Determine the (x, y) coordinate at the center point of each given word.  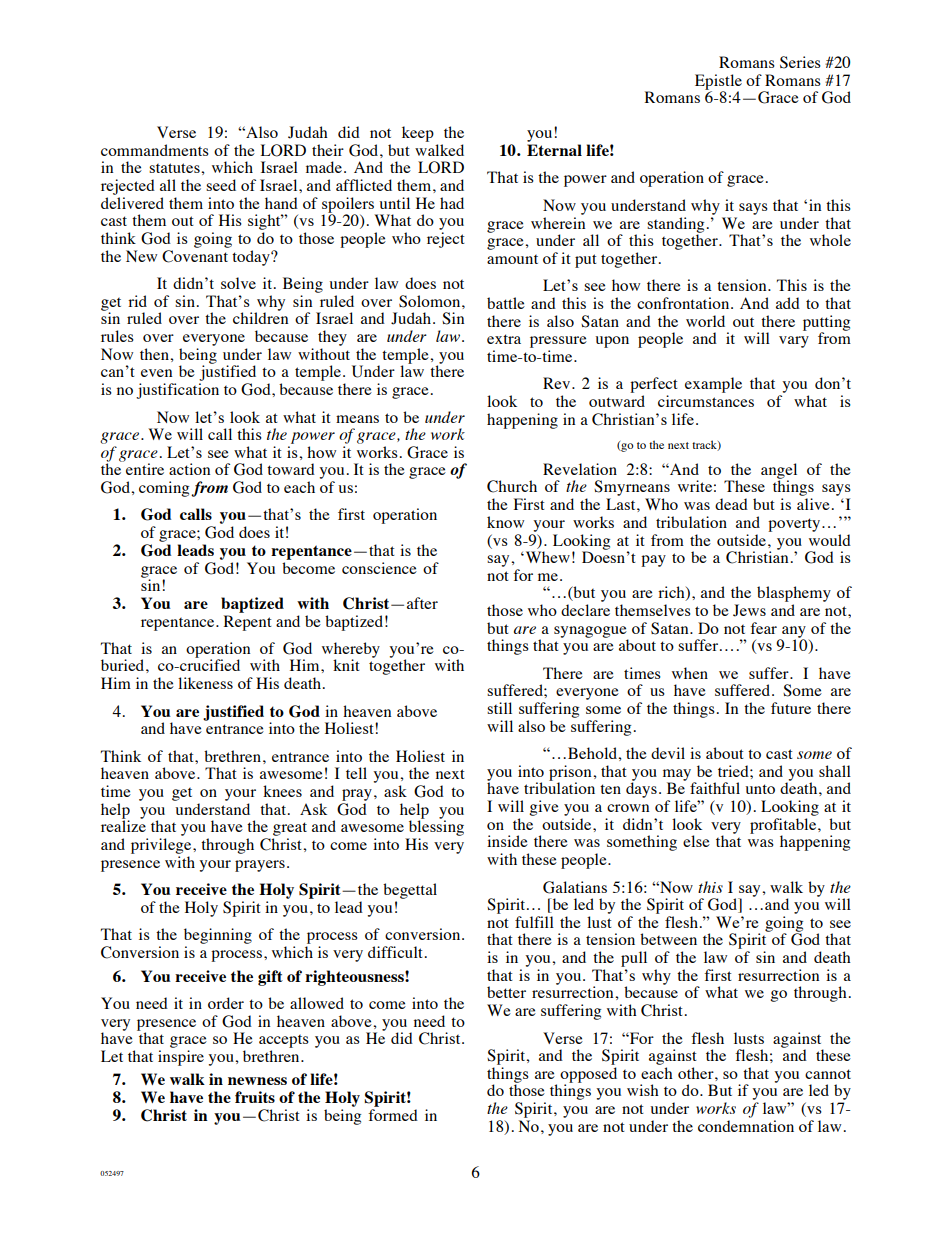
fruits (255, 1097)
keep (418, 134)
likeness (205, 683)
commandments (155, 150)
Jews (749, 610)
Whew (546, 557)
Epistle (718, 83)
